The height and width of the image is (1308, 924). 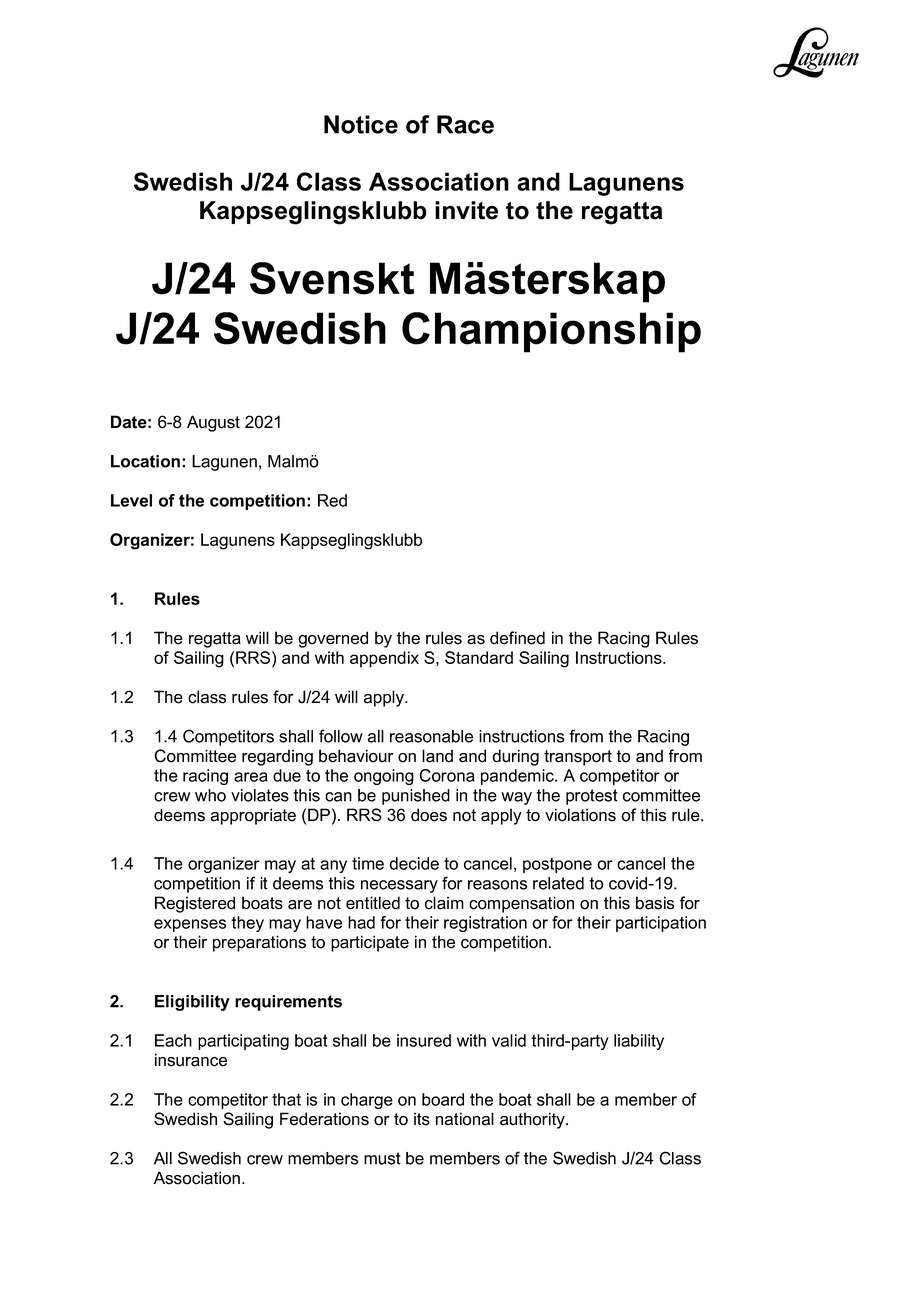 I want to click on punished, so click(x=416, y=797).
